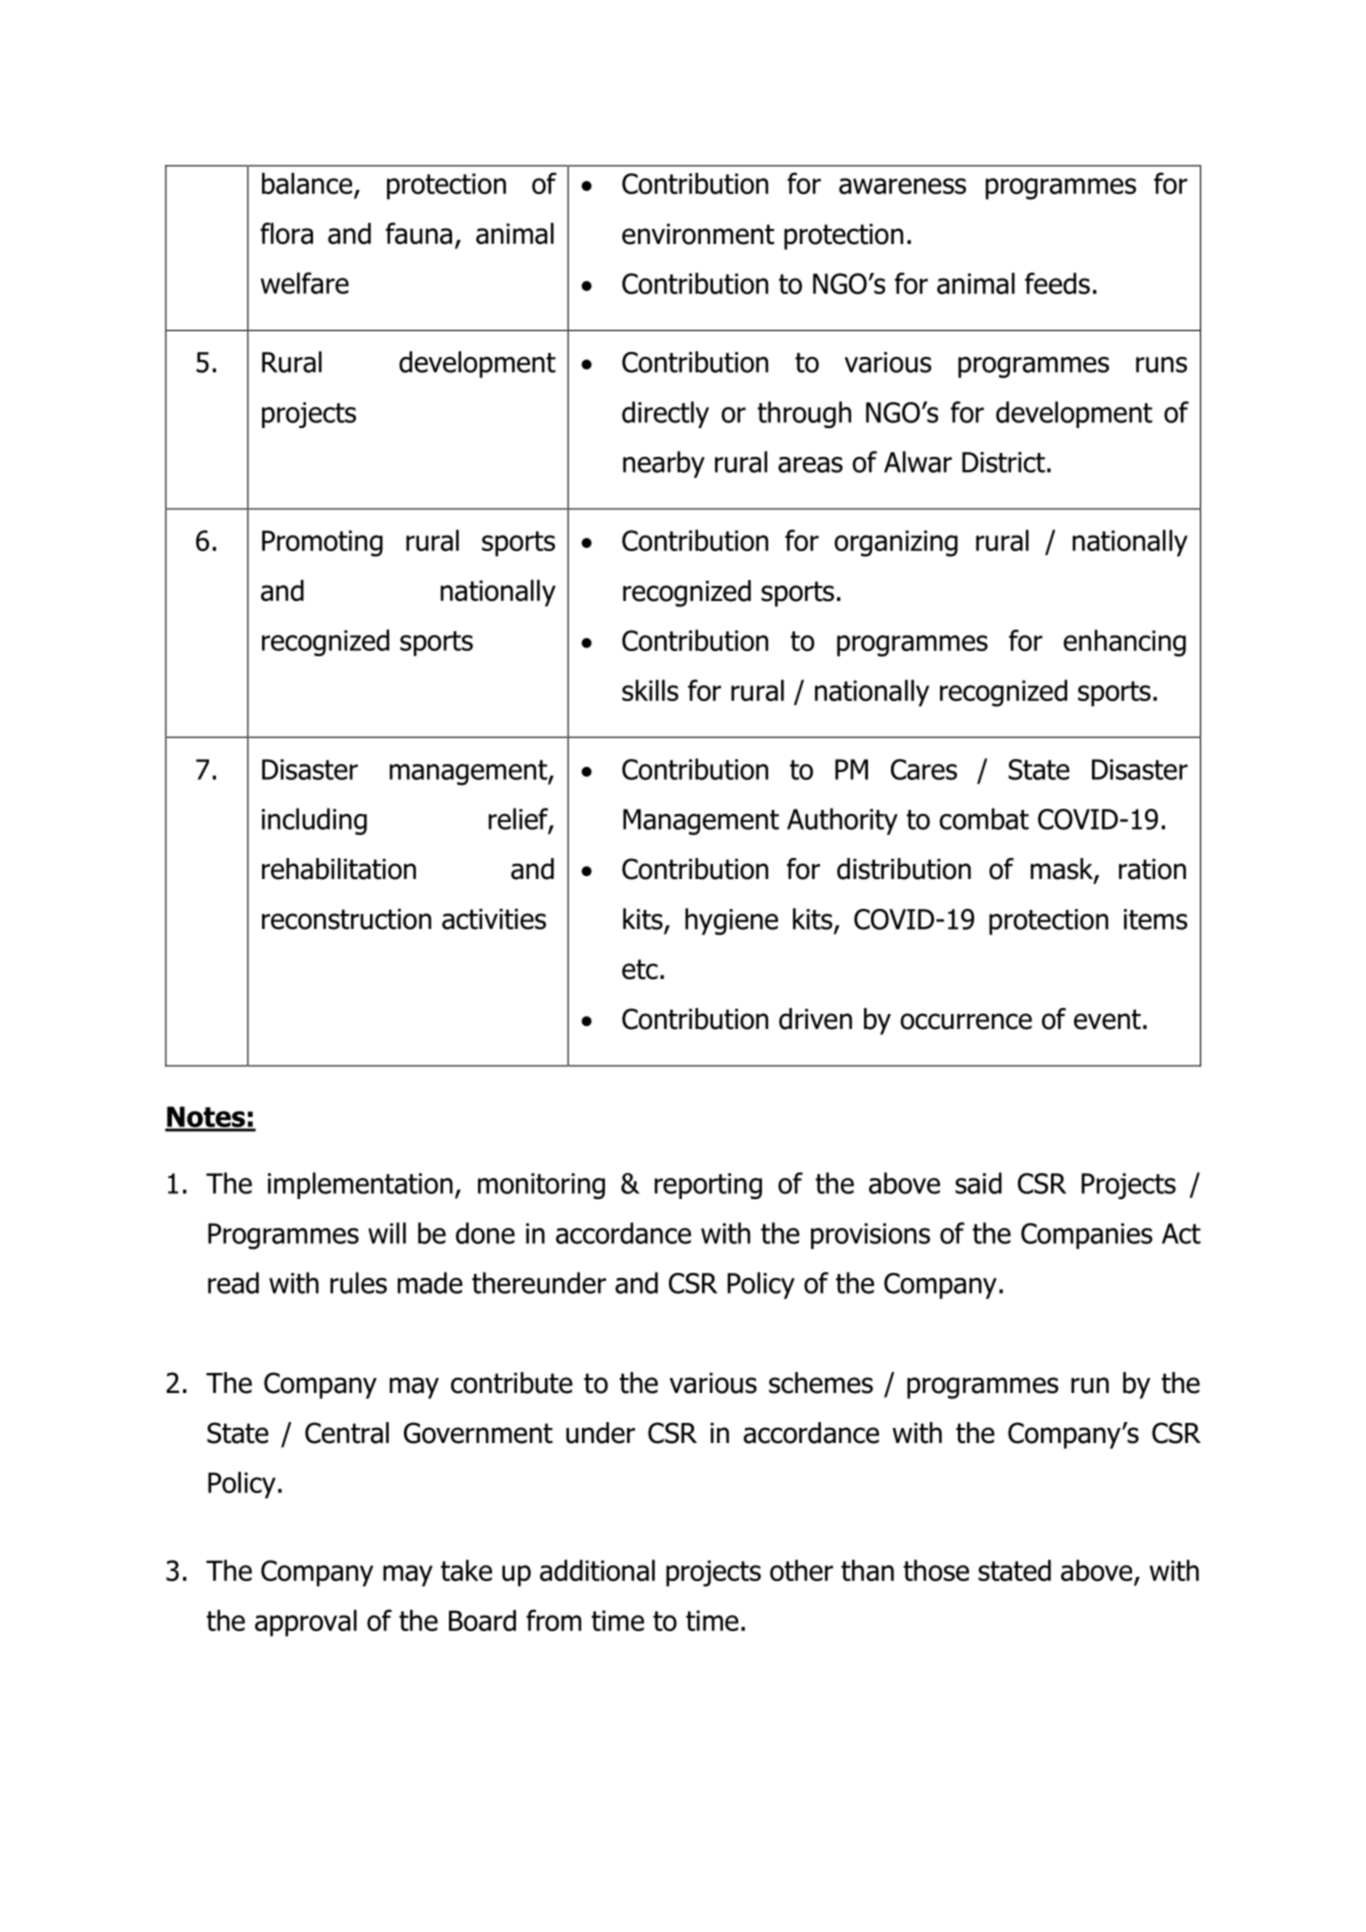 This screenshot has height=1932, width=1366. I want to click on feeds, so click(1057, 283).
